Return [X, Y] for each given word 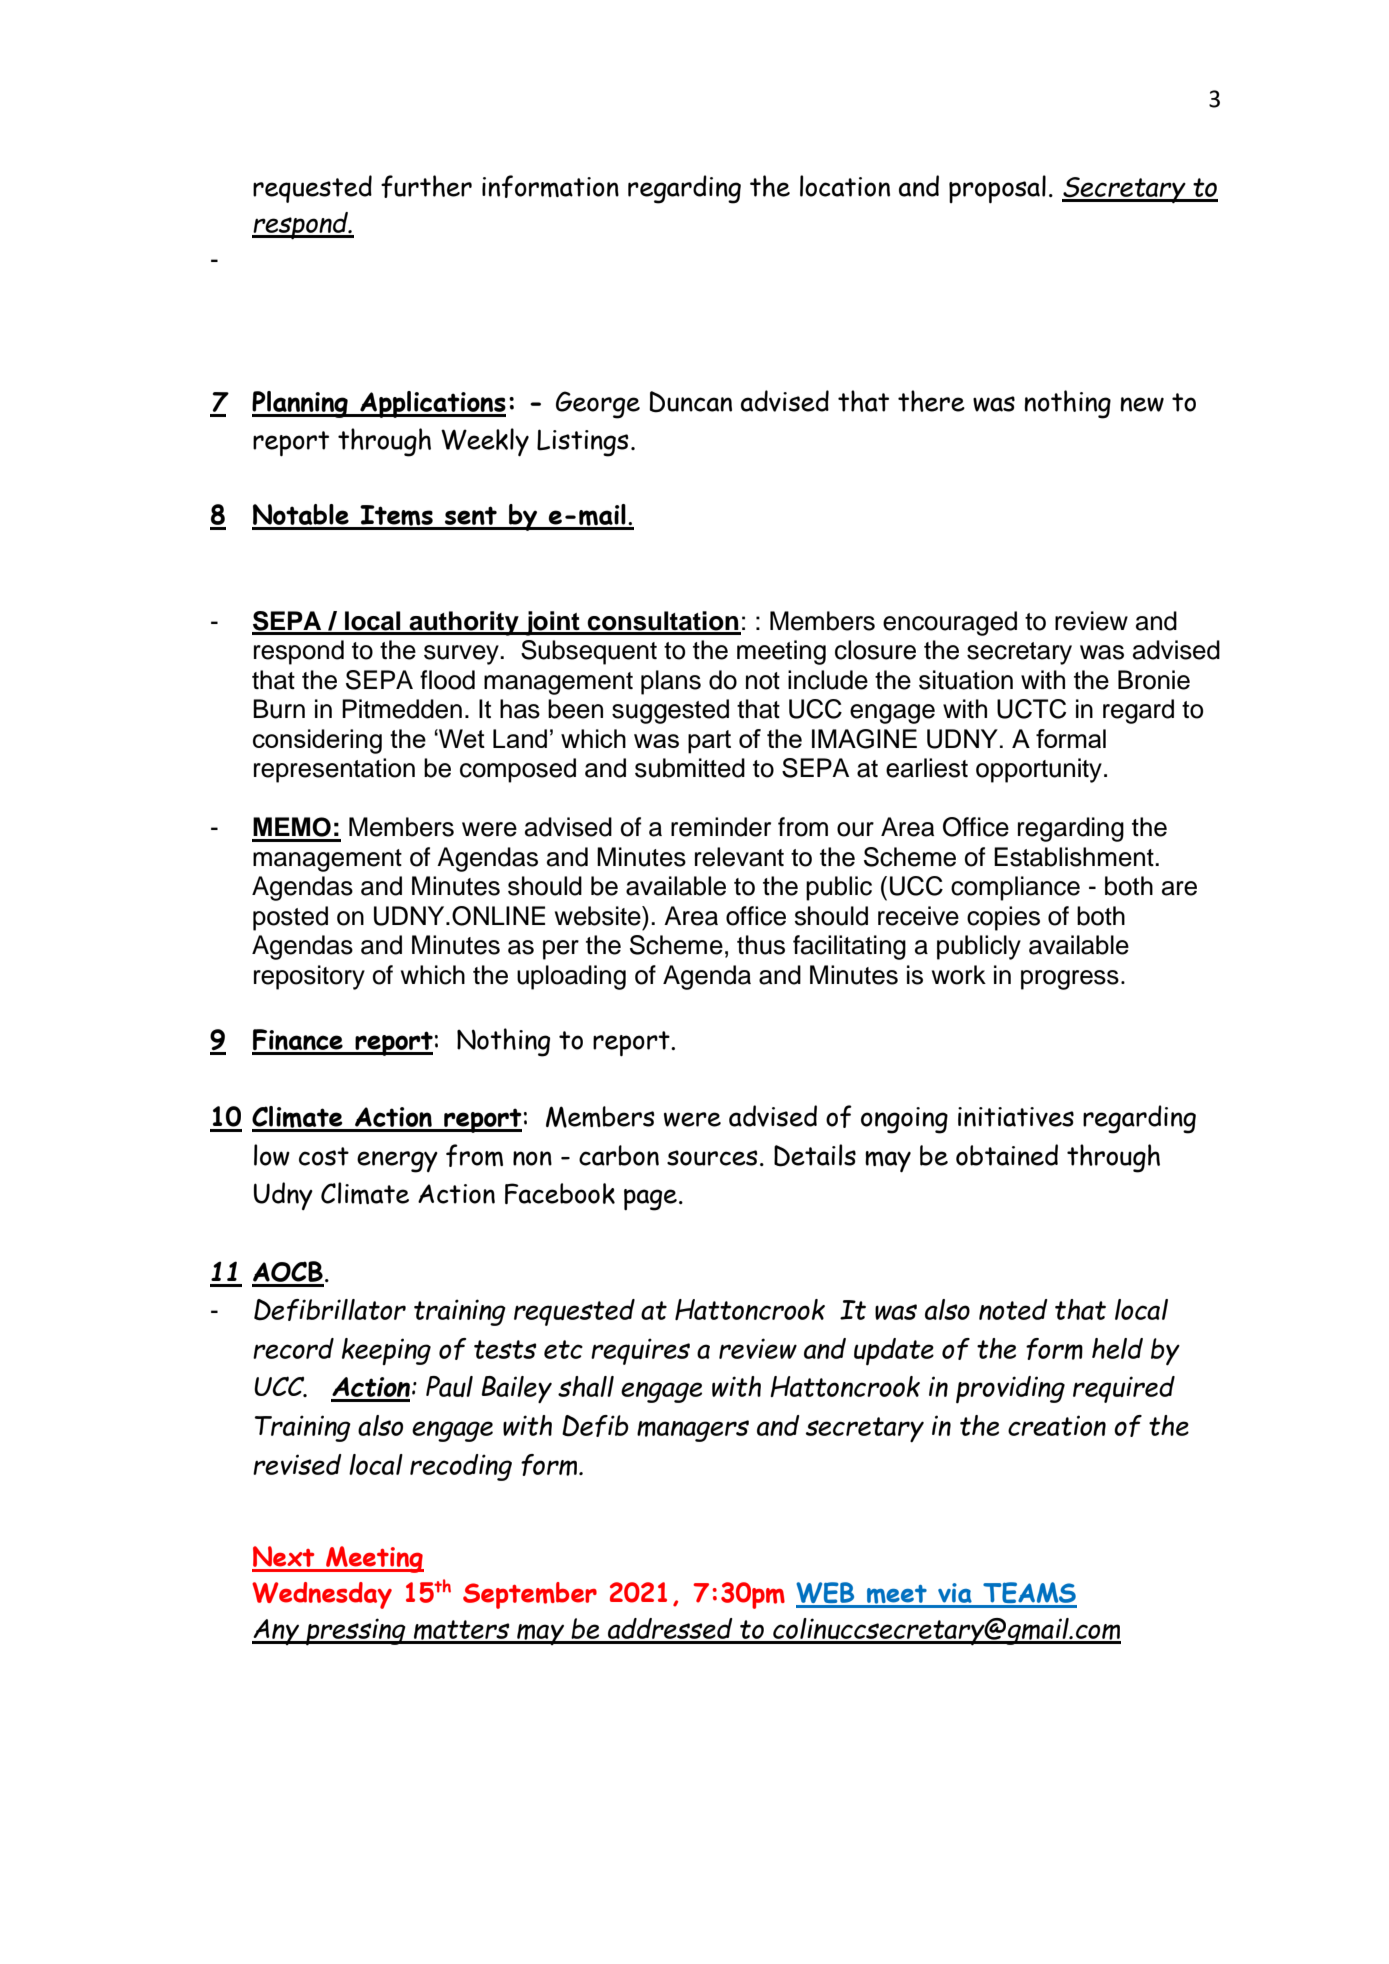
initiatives [1016, 1117]
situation [966, 680]
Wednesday [322, 1595]
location [845, 186]
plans [671, 682]
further [426, 186]
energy [397, 1162]
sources [712, 1158]
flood [447, 680]
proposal [997, 189]
